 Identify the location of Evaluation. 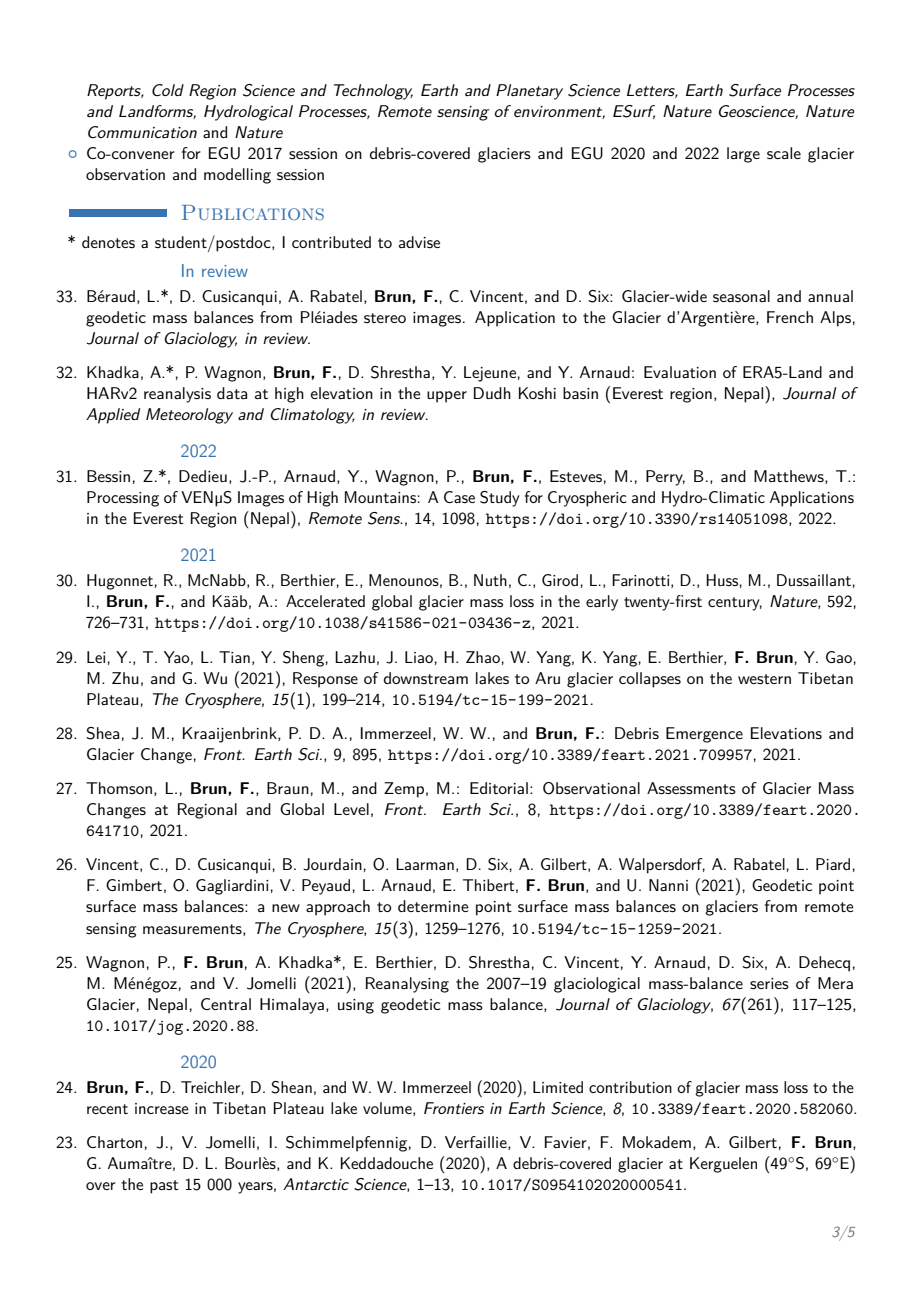
(680, 372).
